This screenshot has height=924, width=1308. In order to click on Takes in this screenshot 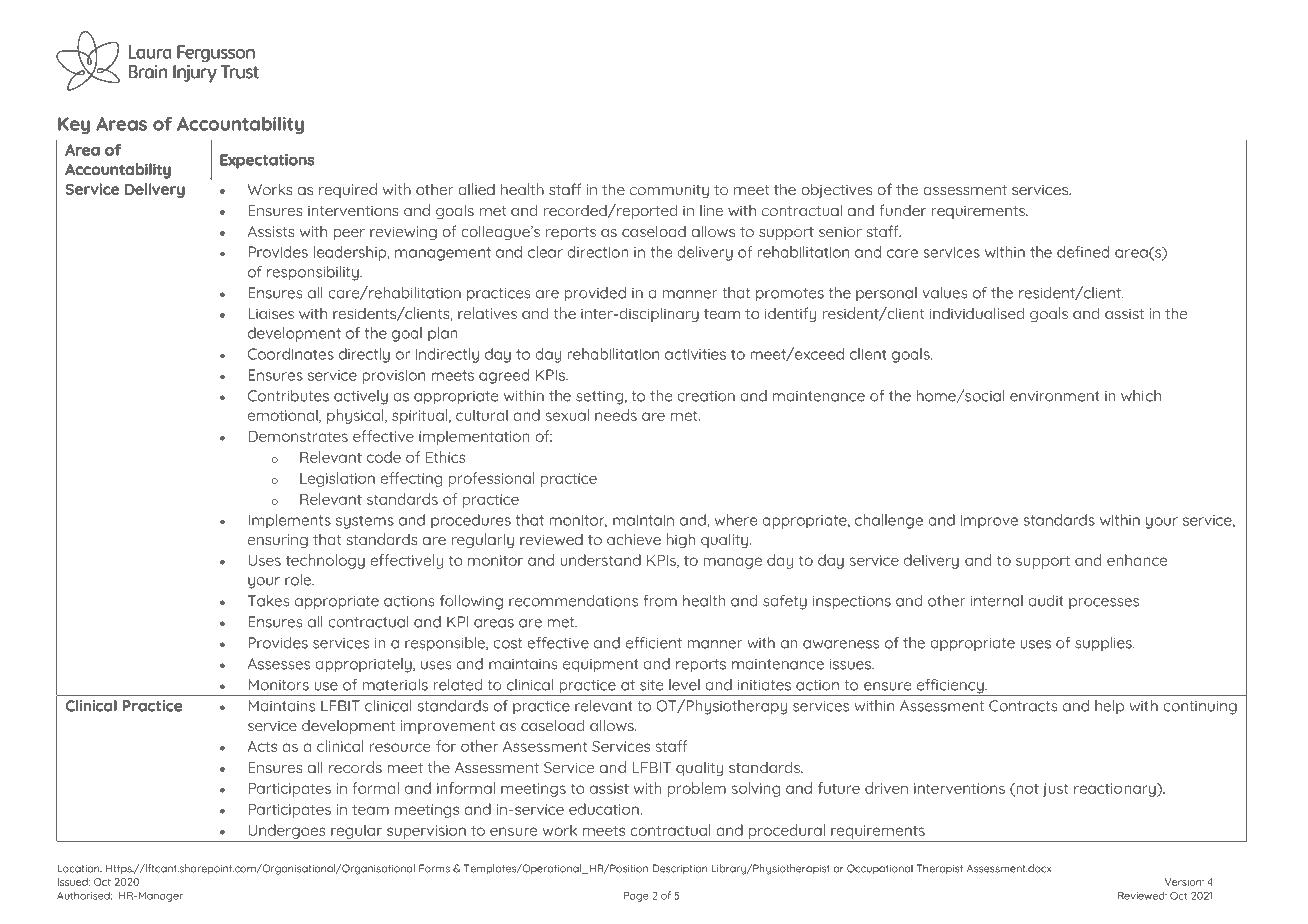, I will do `click(269, 601)`.
